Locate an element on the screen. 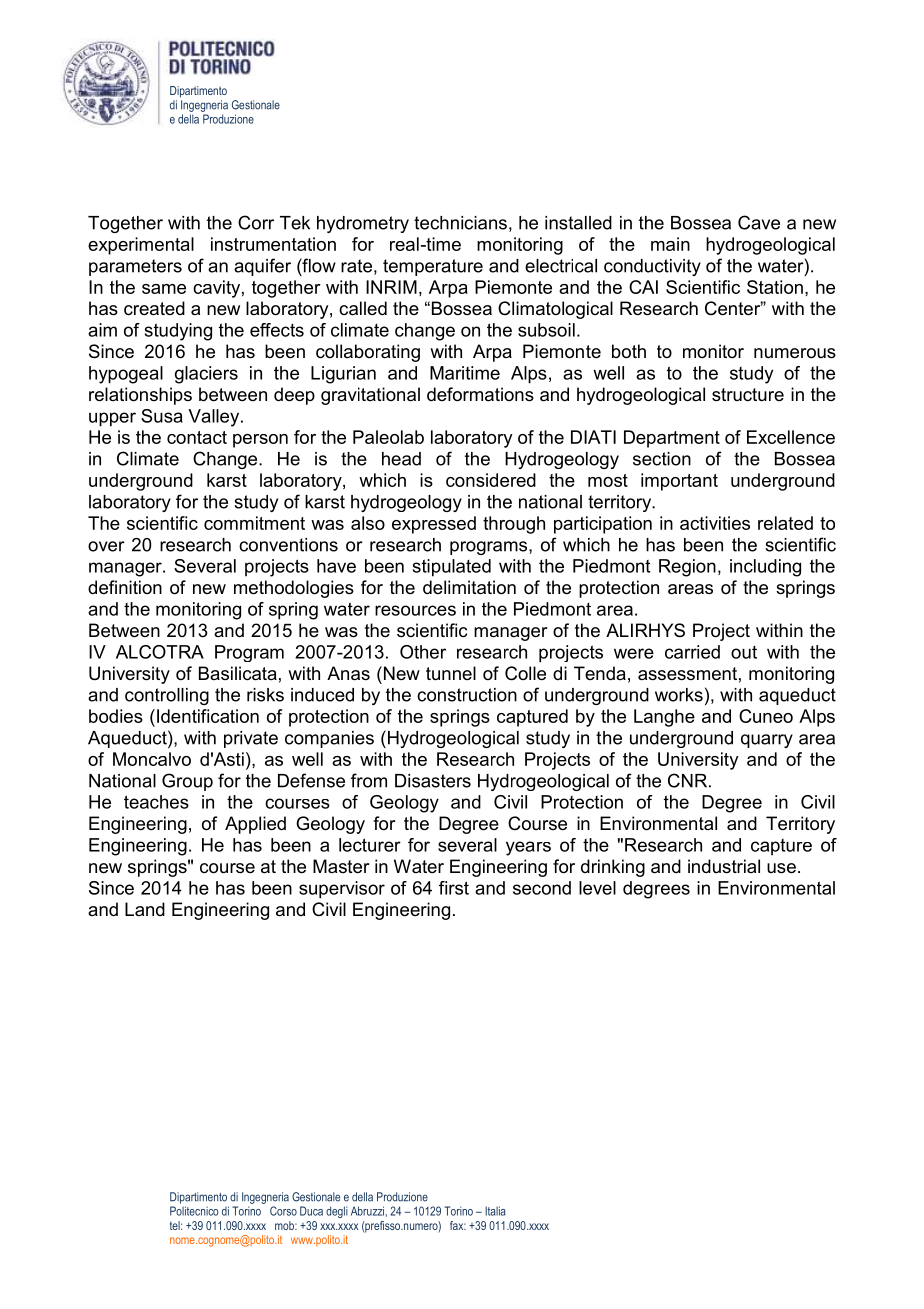  Corso is located at coordinates (283, 1211).
